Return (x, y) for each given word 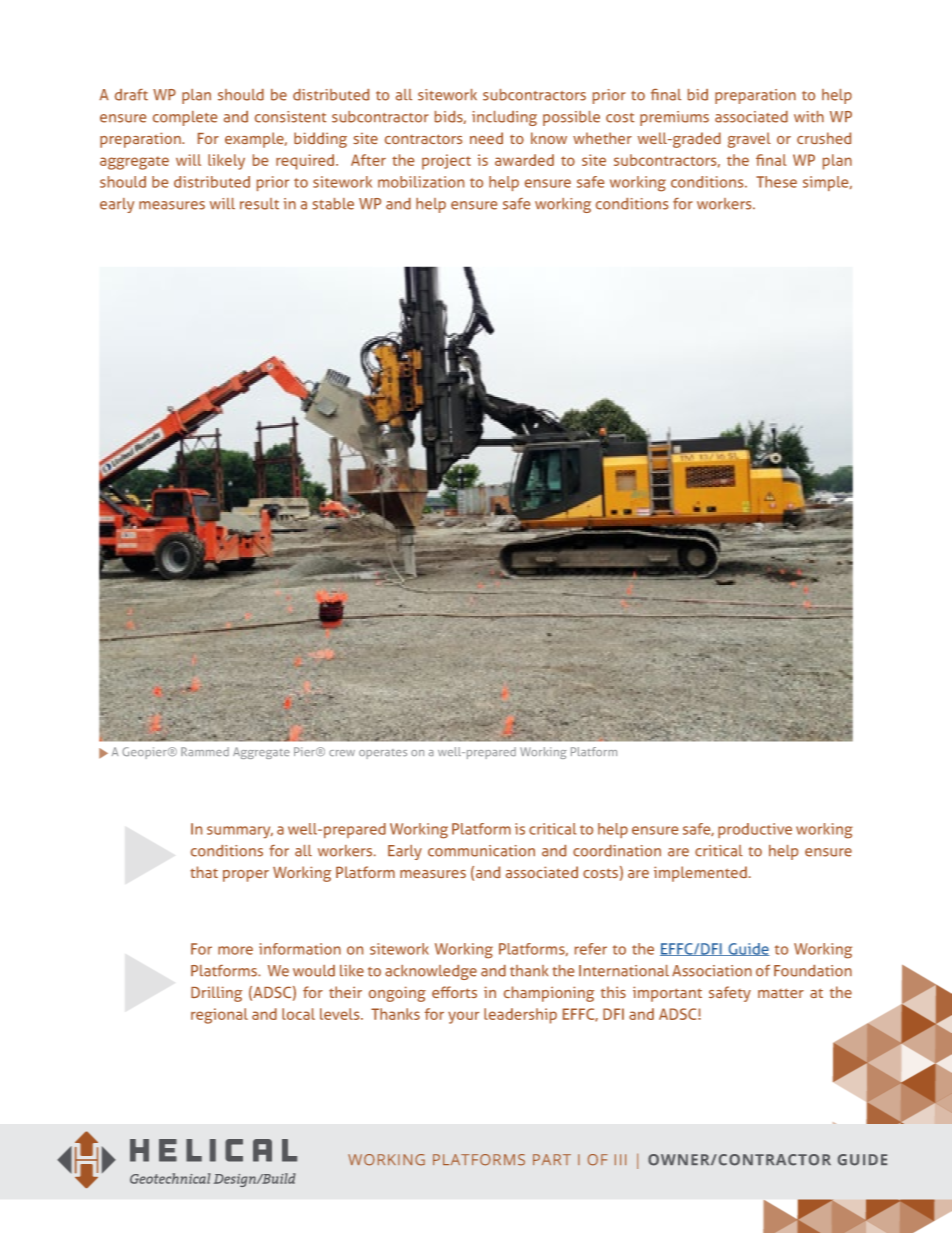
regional (219, 1016)
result (259, 204)
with (809, 117)
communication (481, 851)
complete (185, 118)
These (776, 182)
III (620, 1159)
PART (552, 1159)
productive (755, 830)
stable (333, 204)
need (486, 138)
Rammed (205, 752)
